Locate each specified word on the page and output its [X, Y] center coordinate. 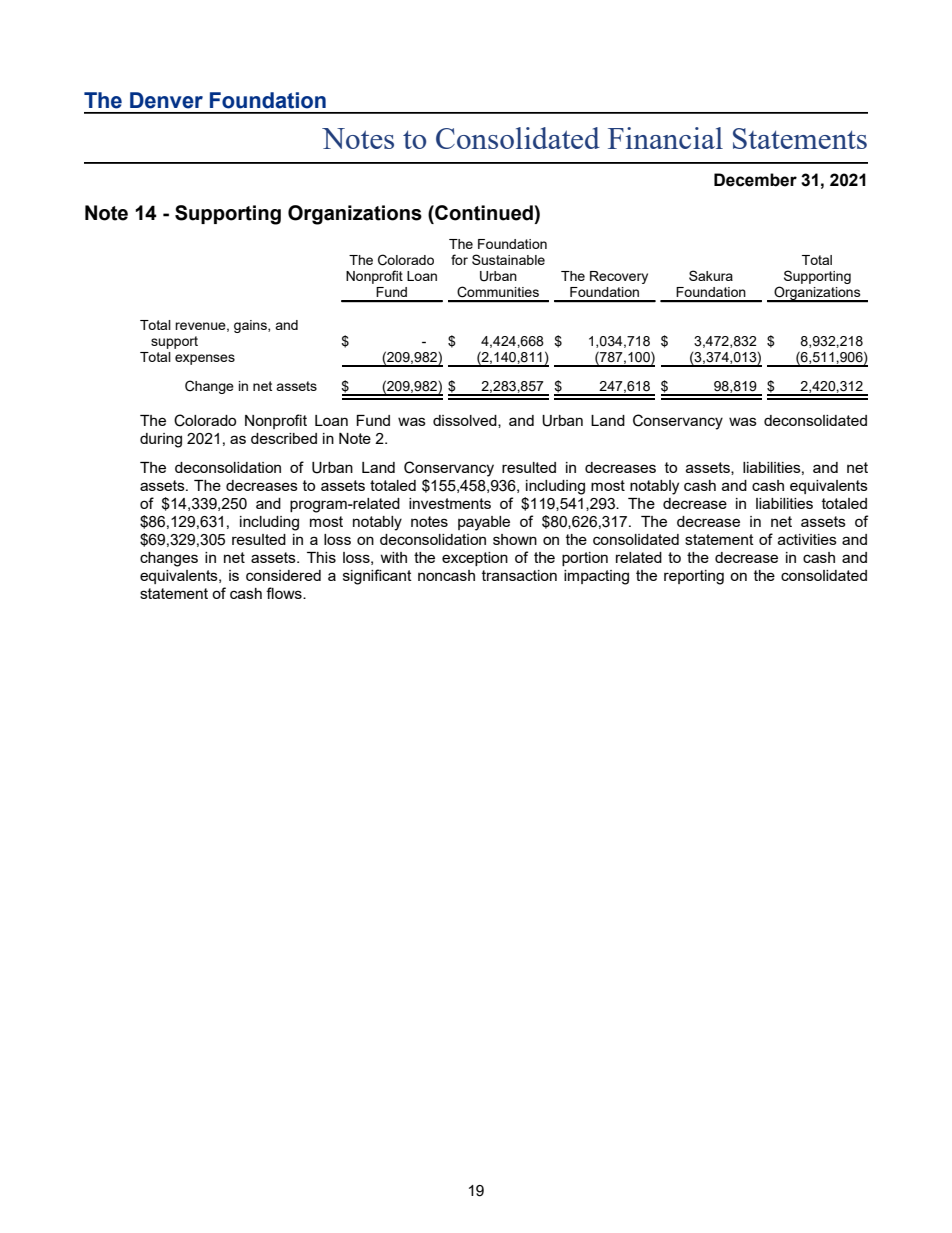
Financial [665, 138]
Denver [166, 100]
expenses [205, 359]
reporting [694, 577]
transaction [519, 575]
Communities [498, 292]
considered [283, 575]
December [755, 180]
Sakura [711, 275]
